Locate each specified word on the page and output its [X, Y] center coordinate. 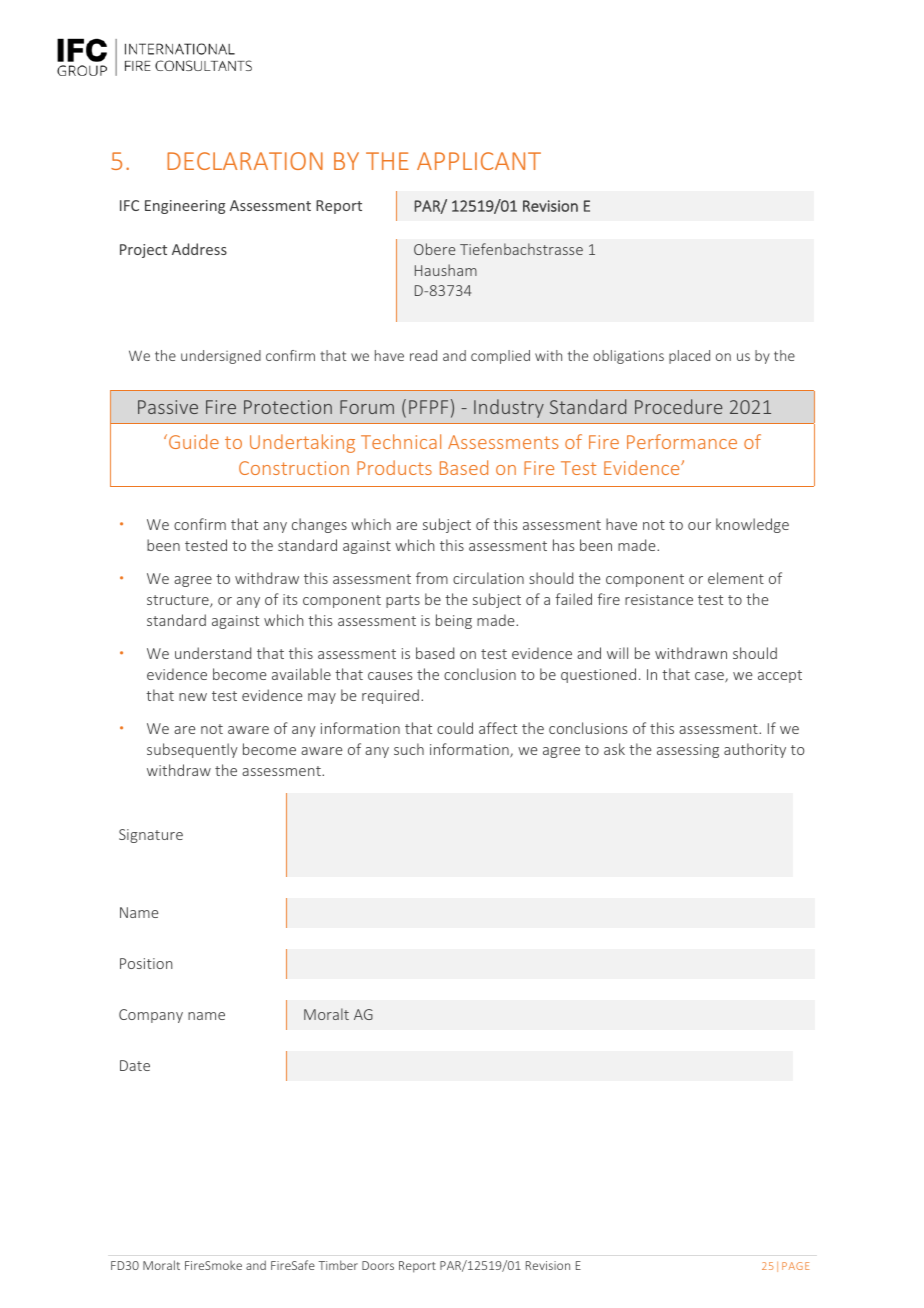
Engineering [185, 207]
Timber [338, 1265]
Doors [378, 1265]
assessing [688, 751]
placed [689, 357]
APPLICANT [479, 161]
